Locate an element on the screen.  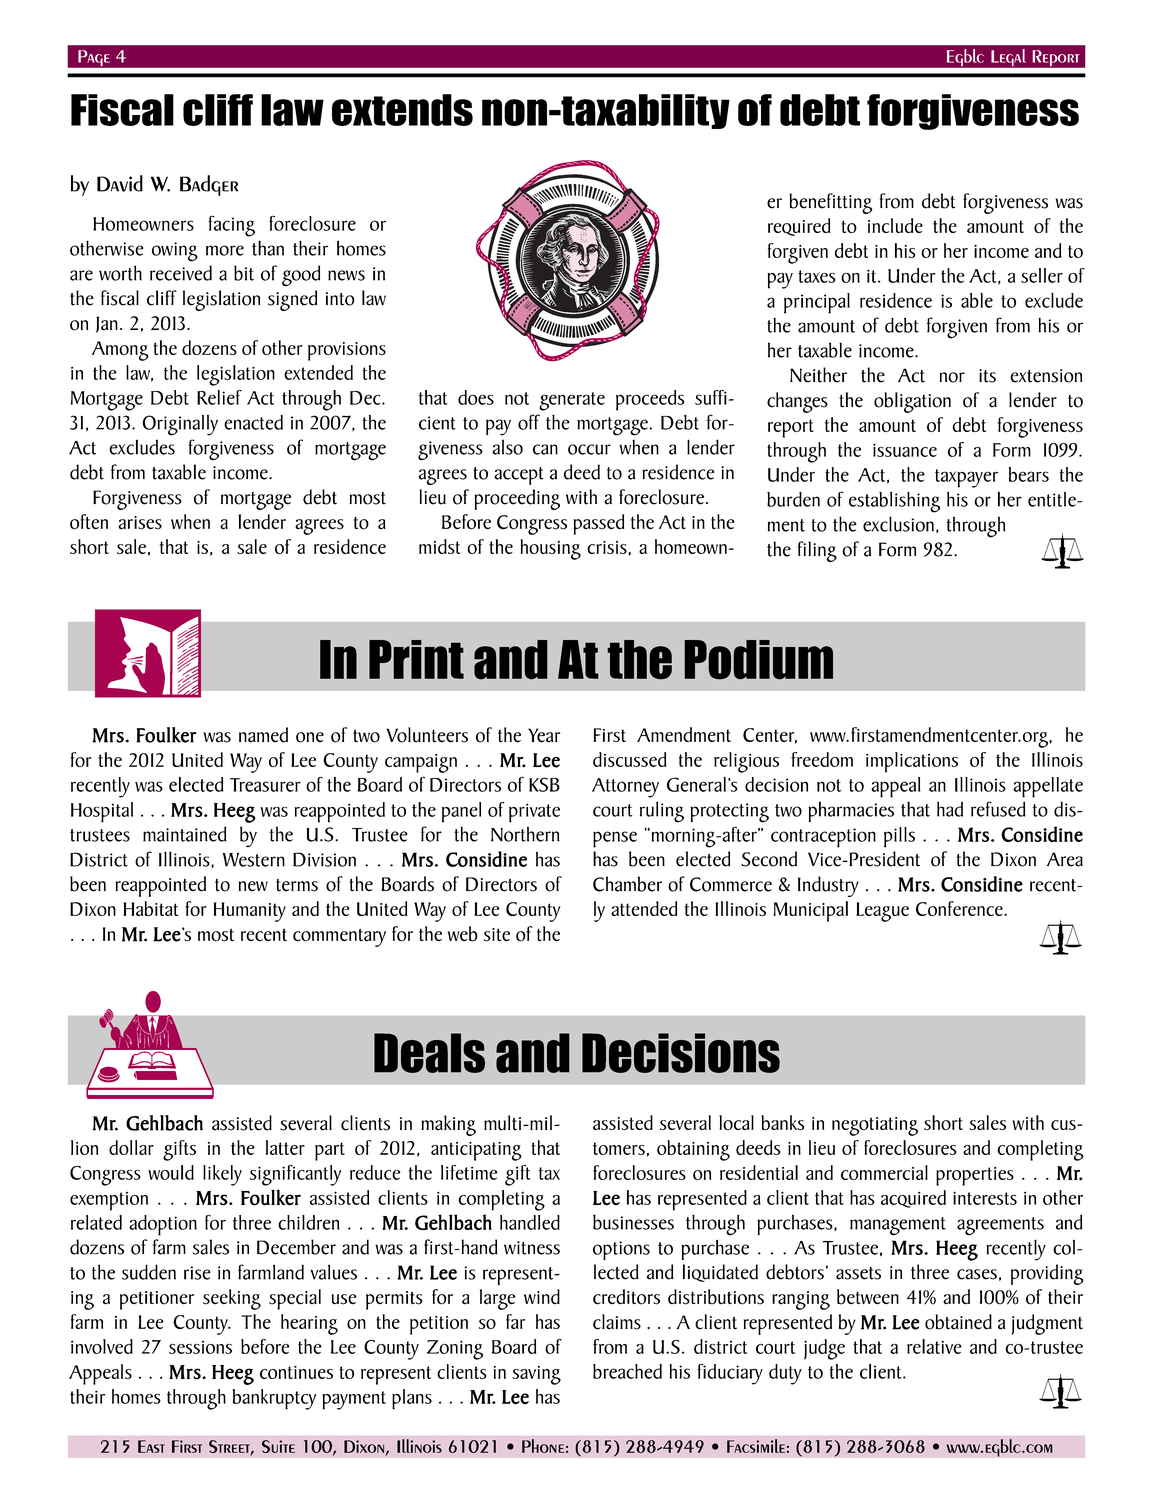
implications is located at coordinates (912, 762).
